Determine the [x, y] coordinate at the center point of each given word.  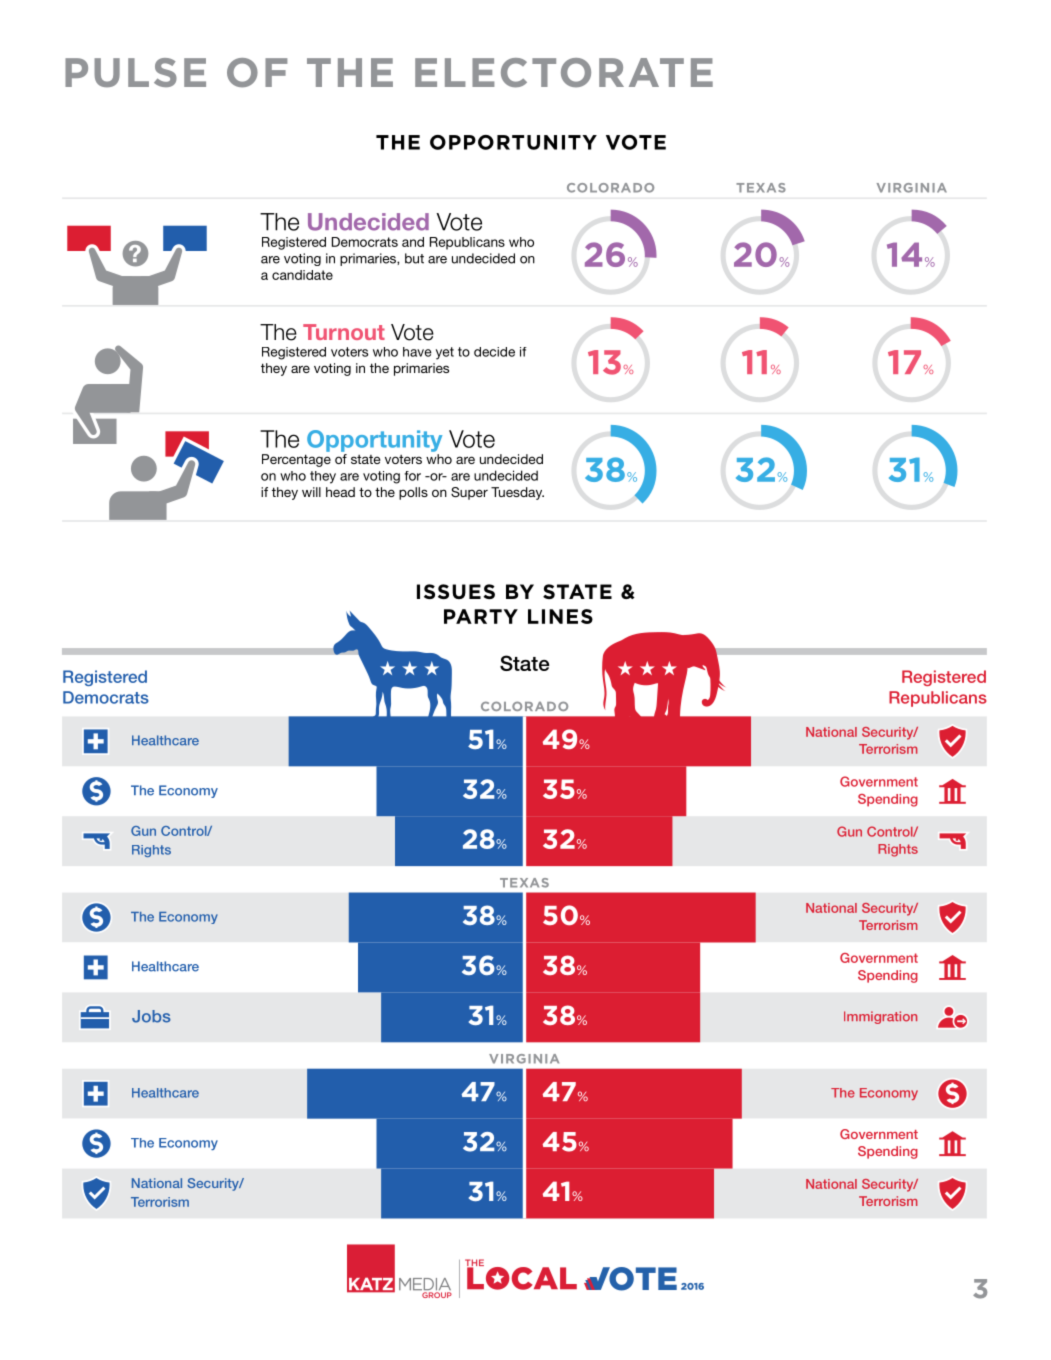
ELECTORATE [564, 73]
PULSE [135, 72]
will [311, 492]
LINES [560, 616]
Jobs [151, 1016]
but [414, 258]
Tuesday [517, 493]
